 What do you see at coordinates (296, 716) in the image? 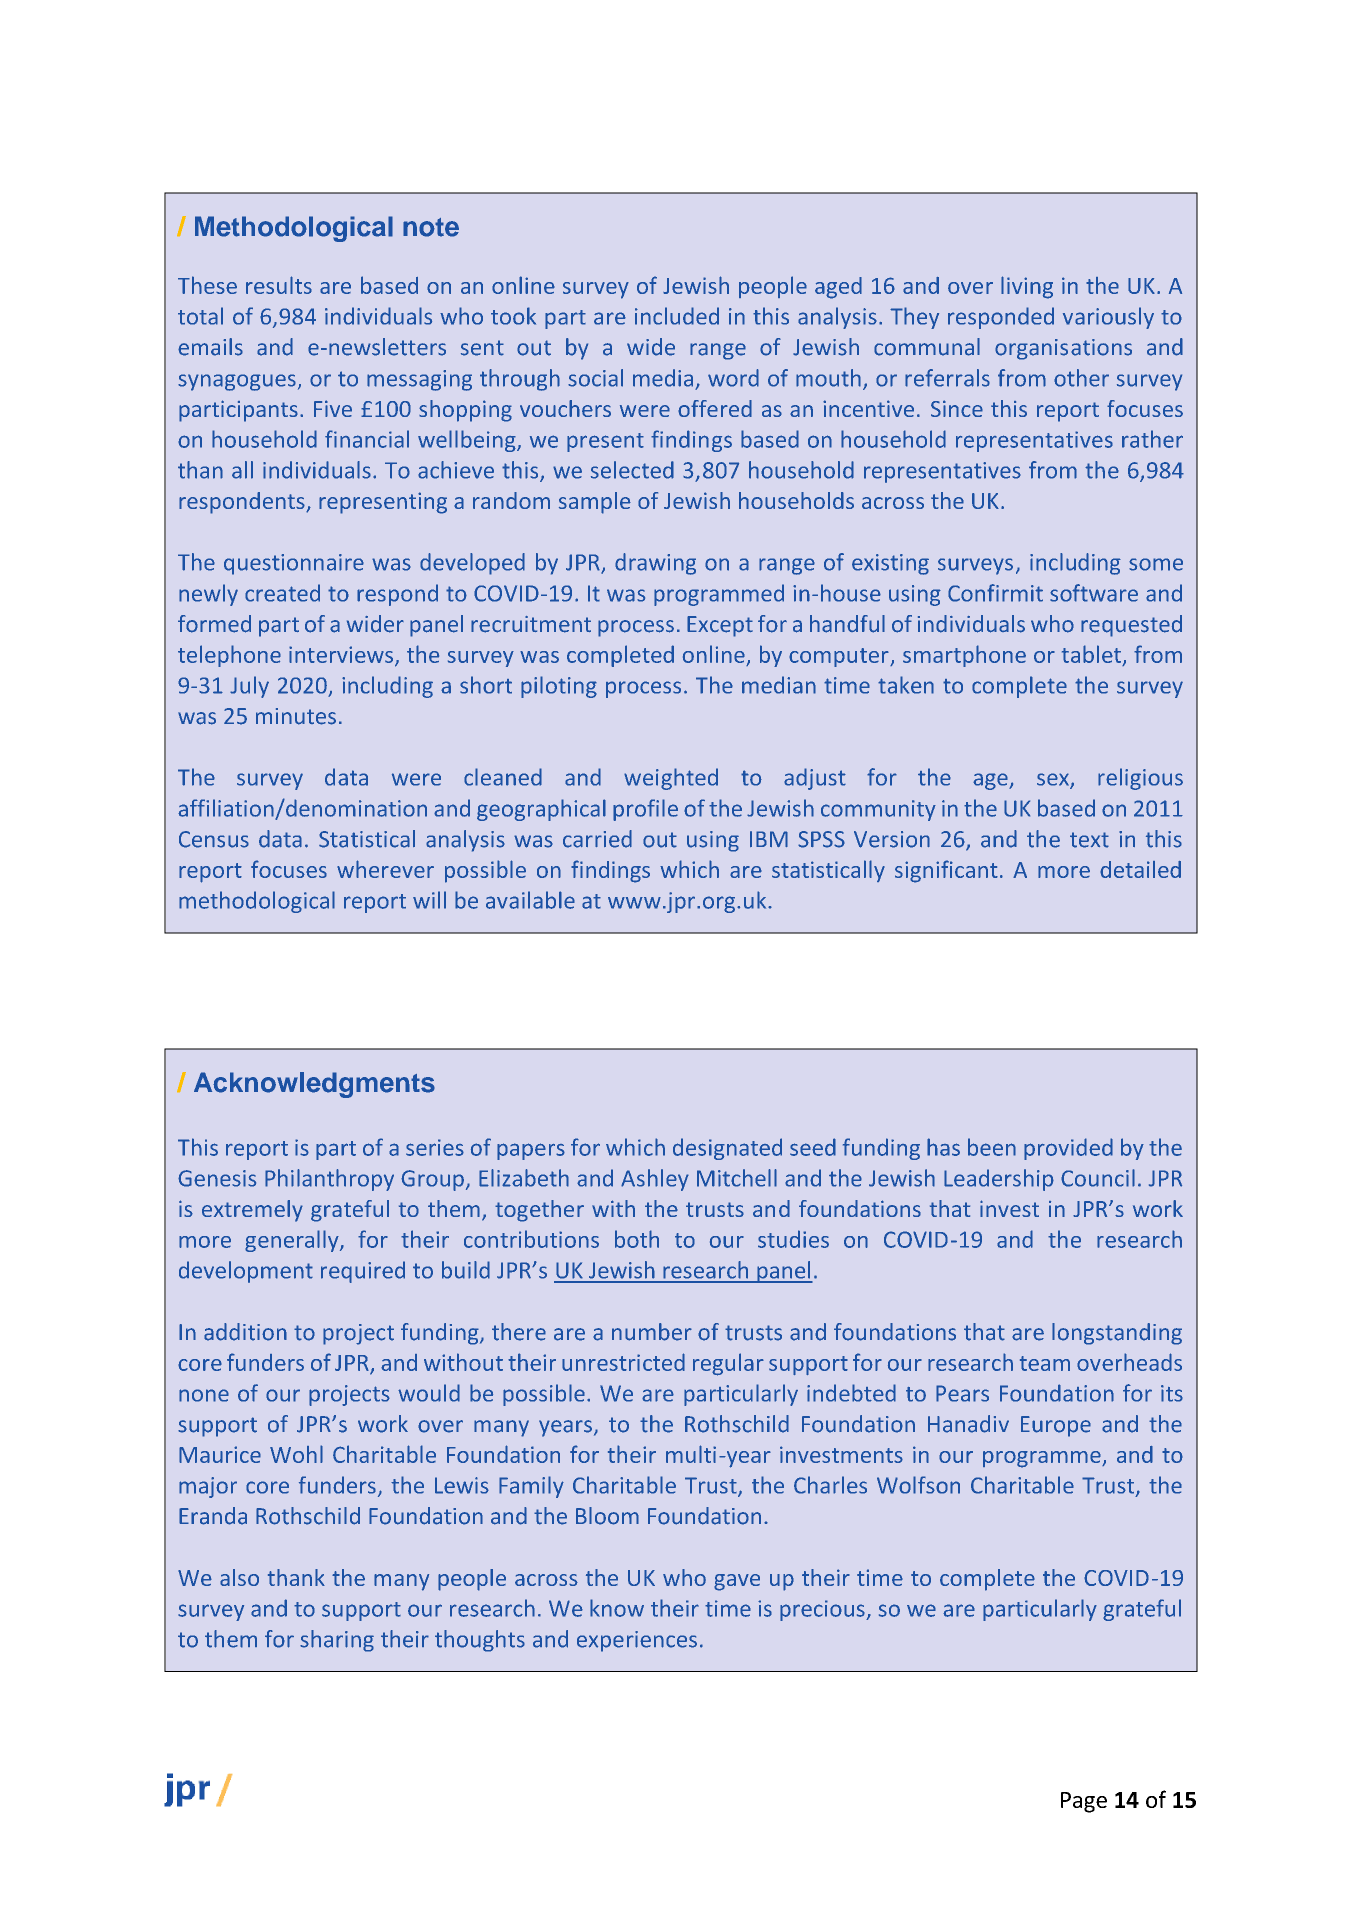
I see `minutes` at bounding box center [296, 716].
